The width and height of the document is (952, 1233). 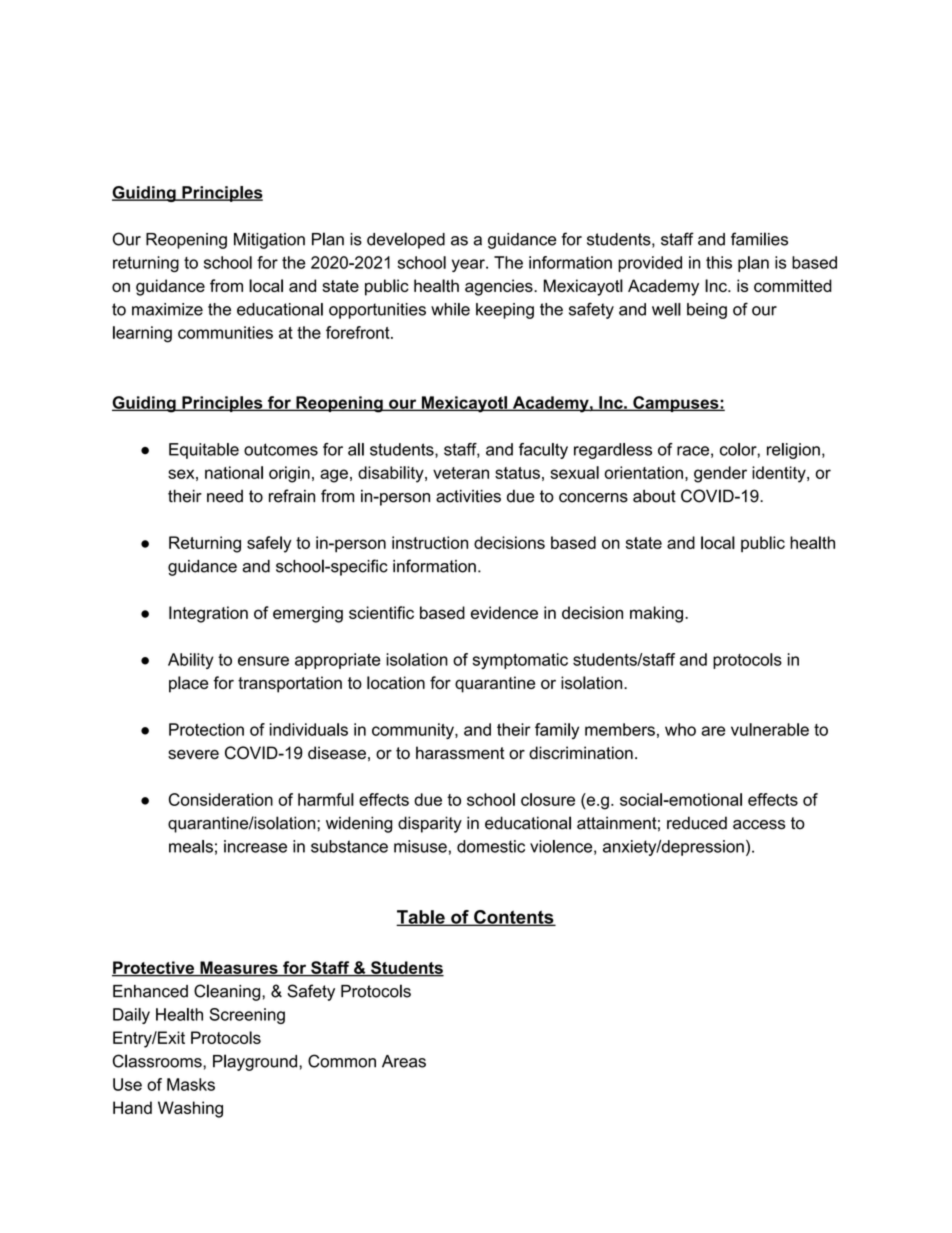 What do you see at coordinates (469, 265) in the document?
I see `year` at bounding box center [469, 265].
